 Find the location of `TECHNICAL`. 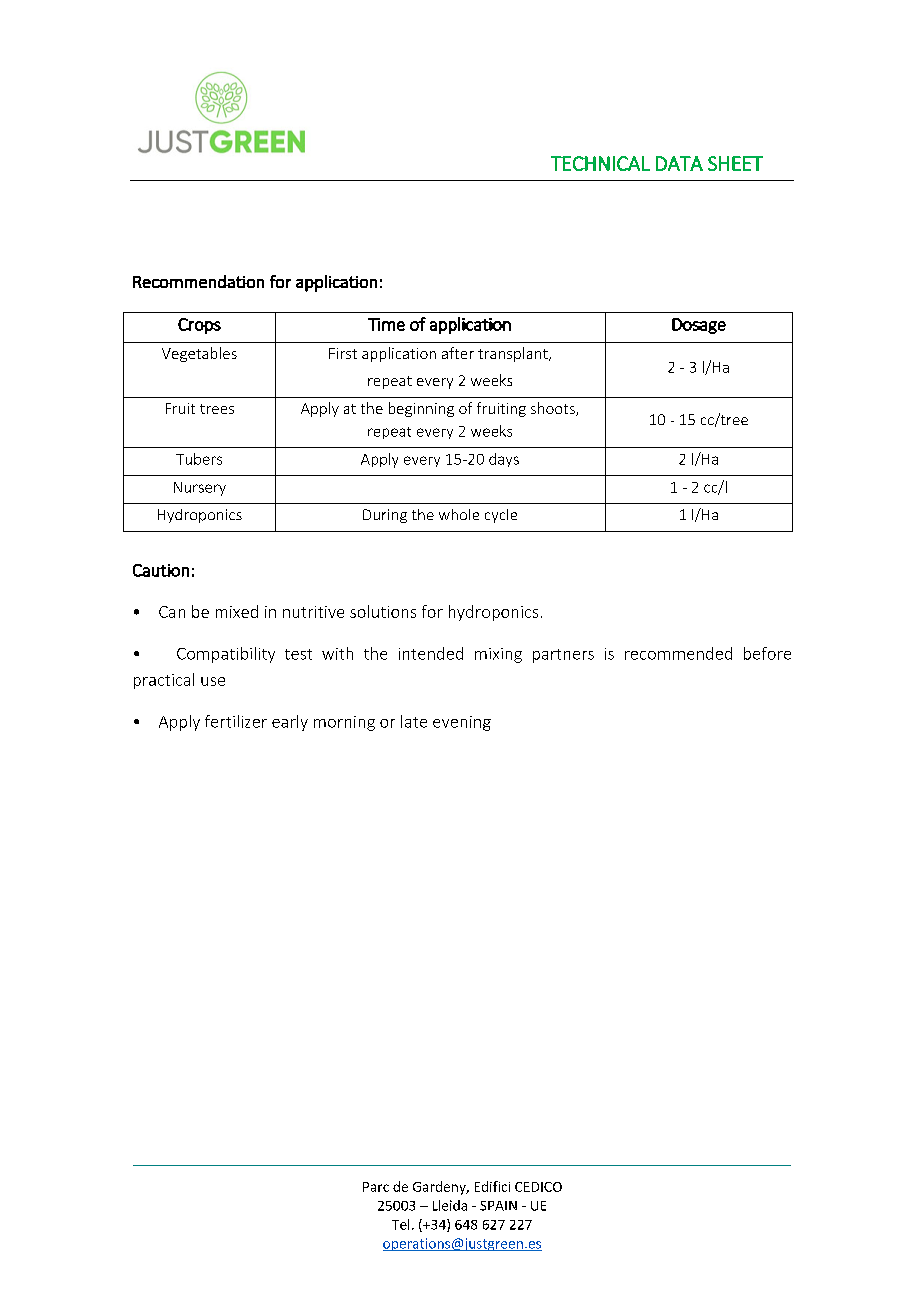

TECHNICAL is located at coordinates (600, 163).
